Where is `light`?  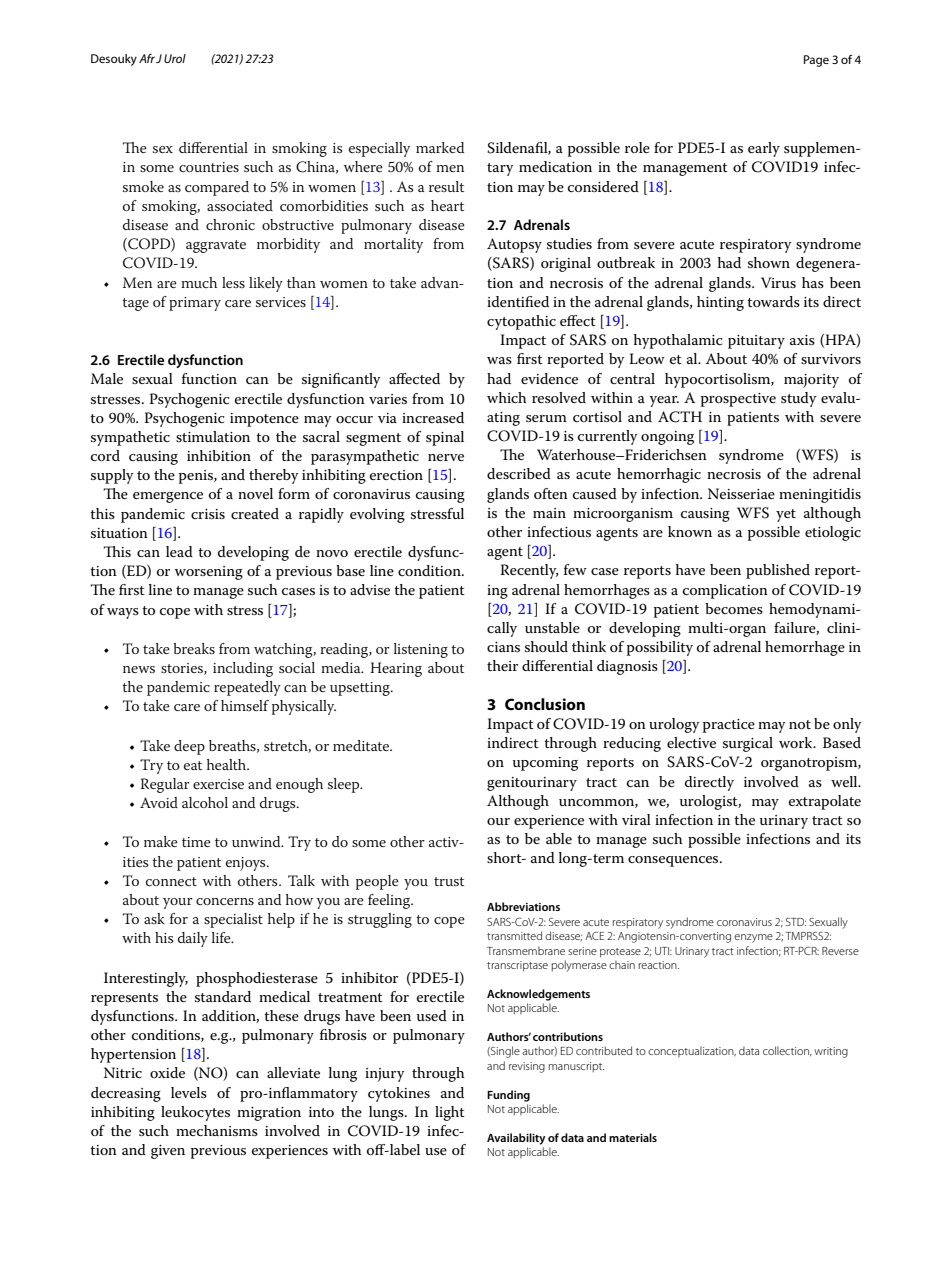
light is located at coordinates (450, 1113).
